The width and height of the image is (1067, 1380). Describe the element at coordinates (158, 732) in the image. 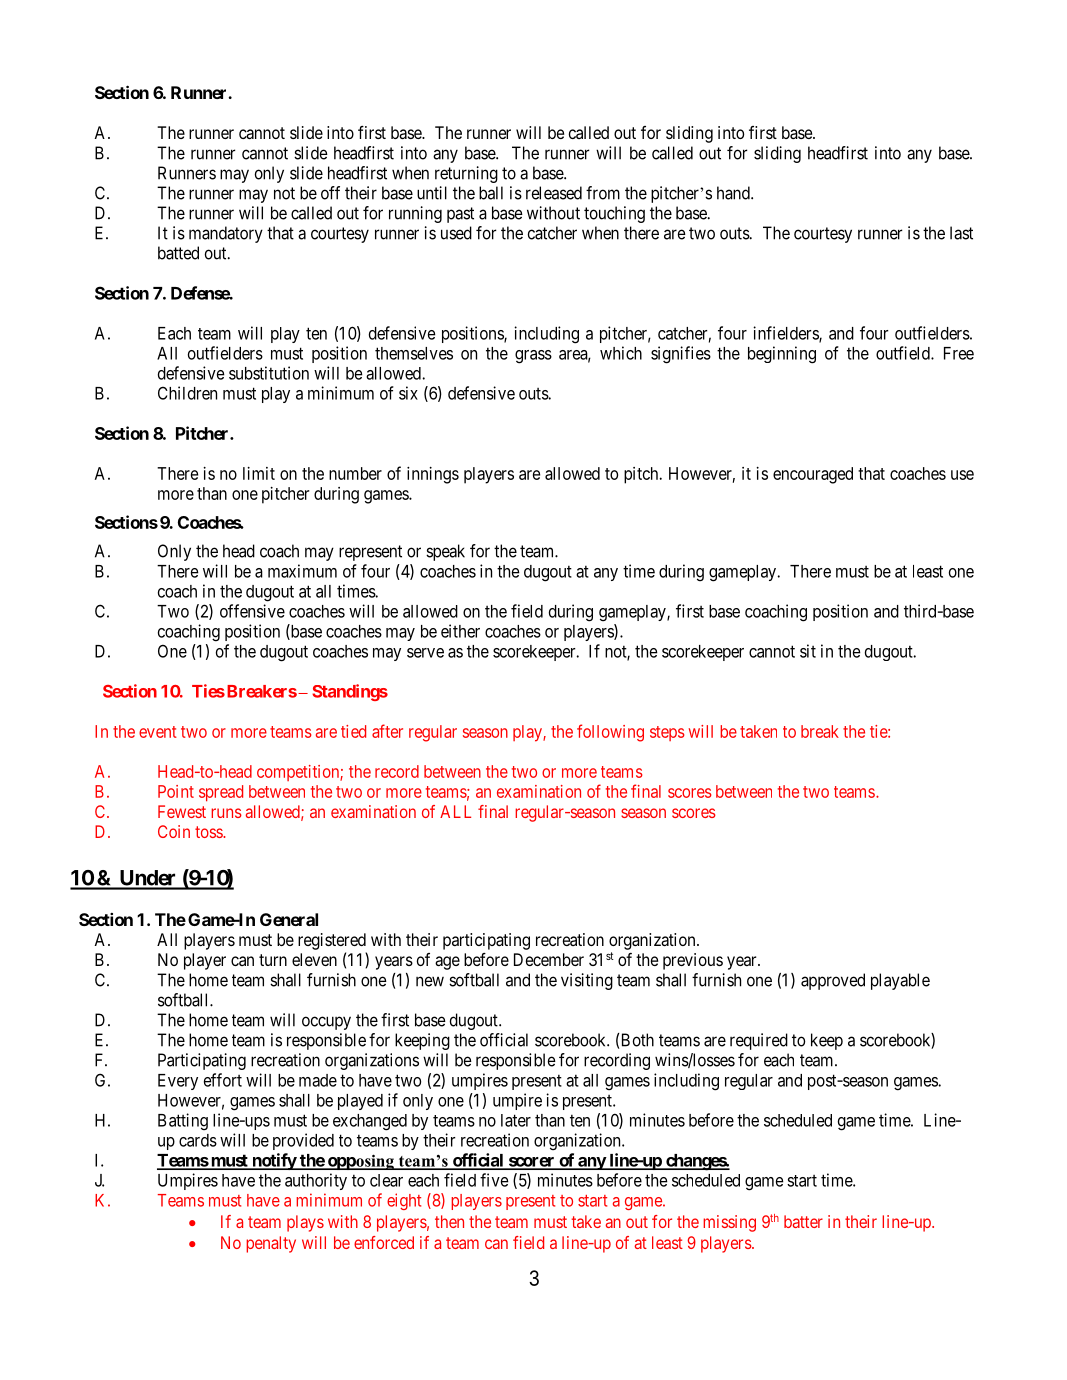

I see `event` at that location.
